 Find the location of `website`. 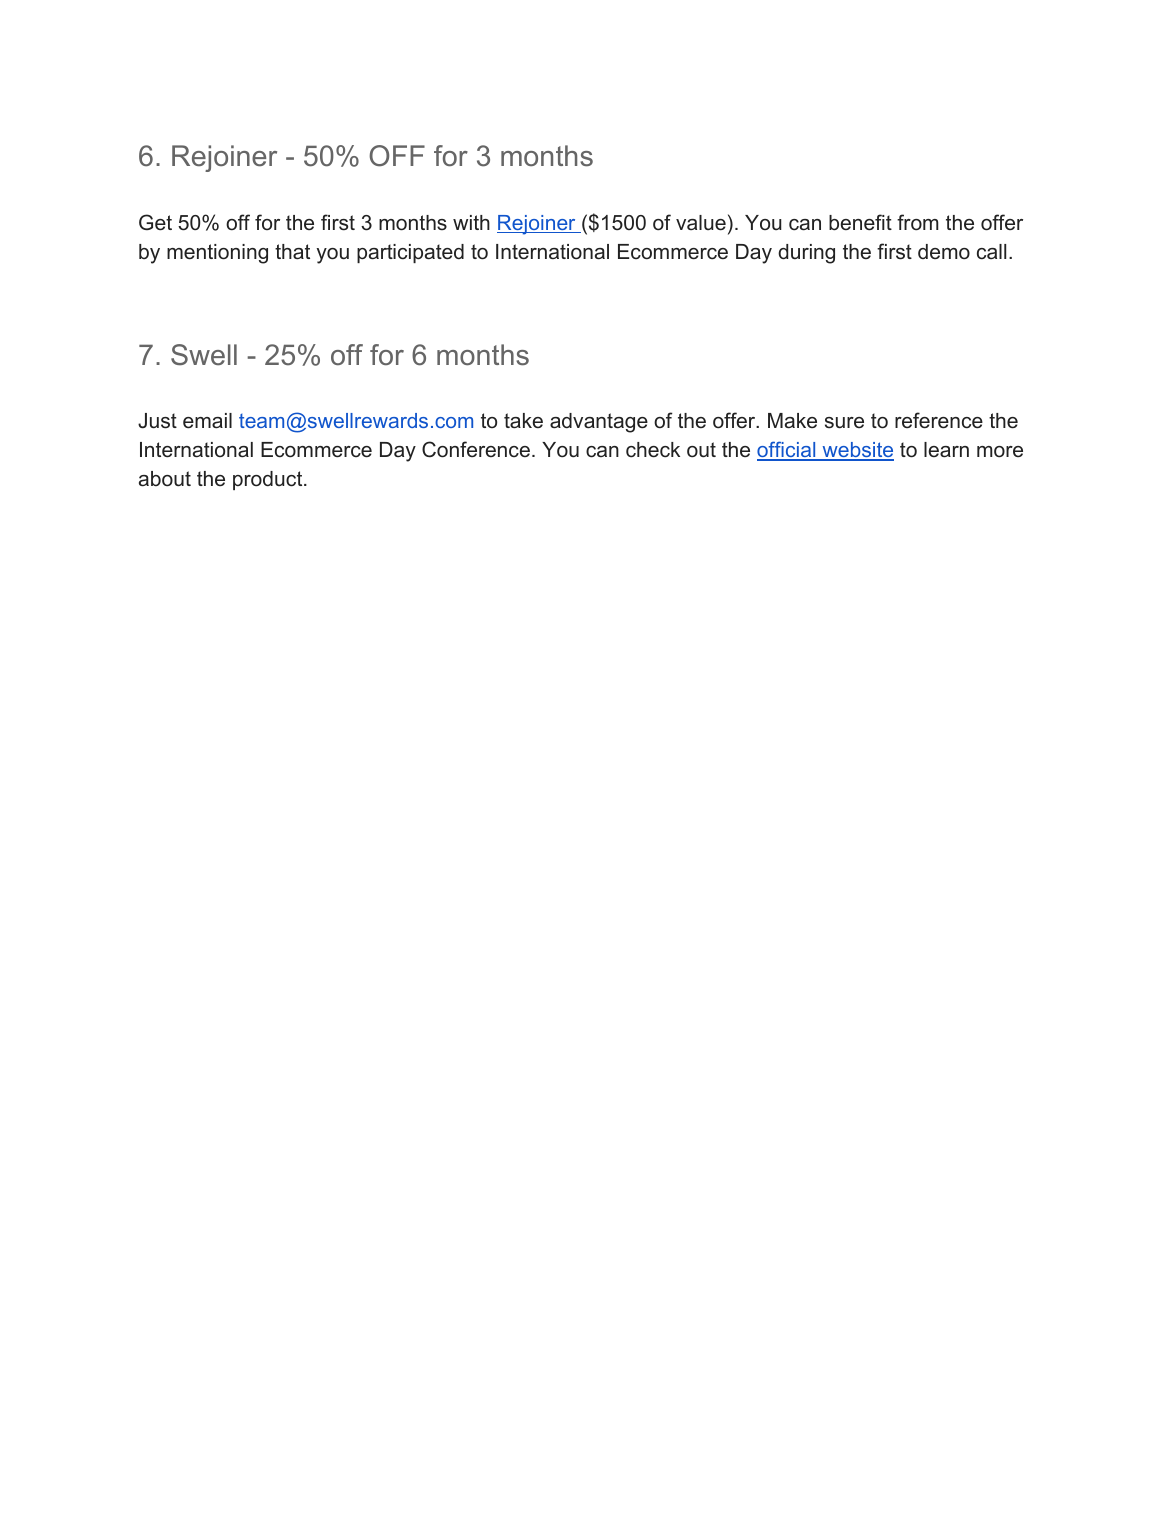

website is located at coordinates (857, 451).
